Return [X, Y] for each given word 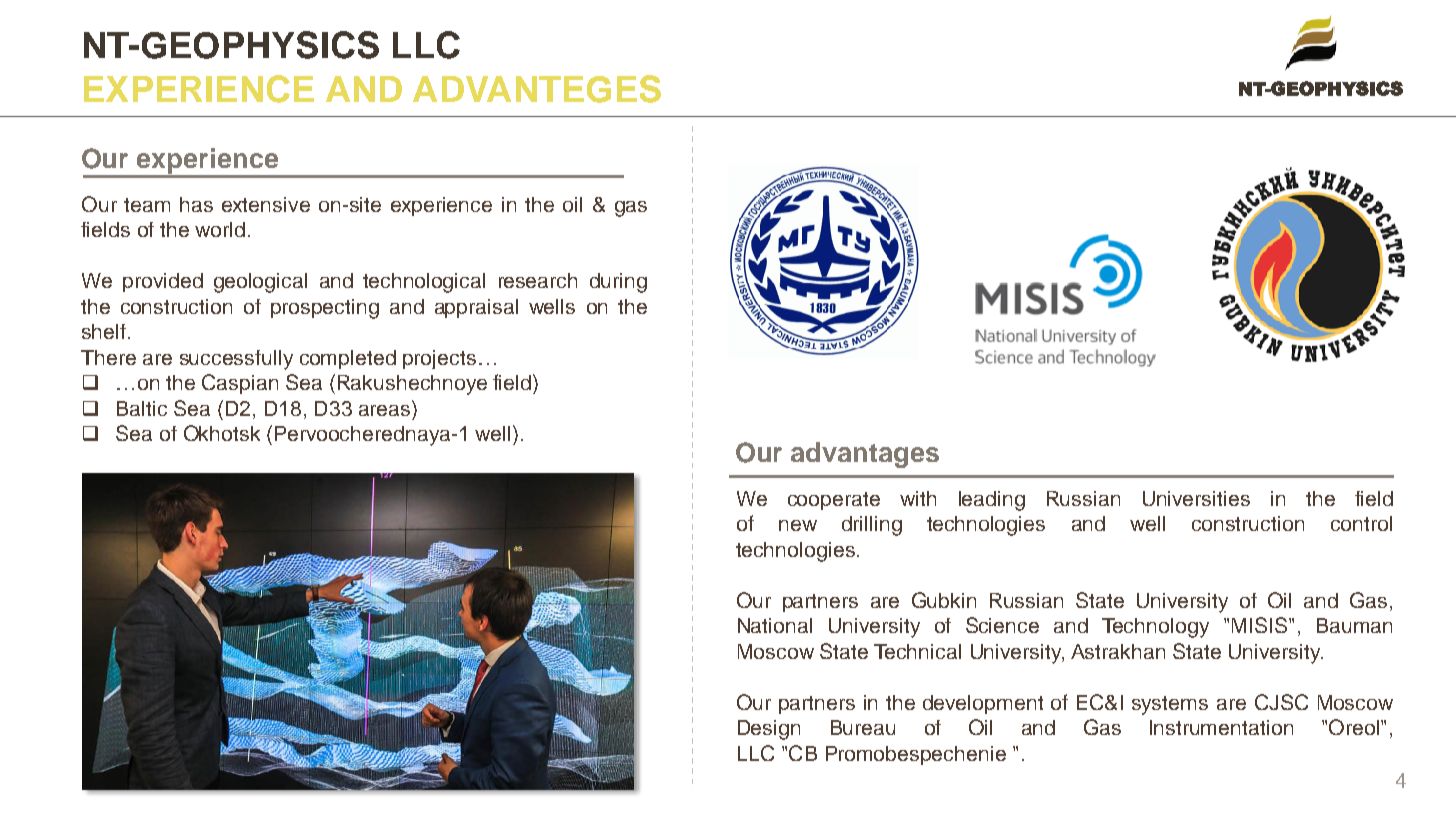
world [220, 229]
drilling [872, 526]
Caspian [240, 384]
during [618, 283]
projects [439, 359]
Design [769, 730]
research [538, 280]
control [1361, 523]
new [798, 525]
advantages [865, 455]
